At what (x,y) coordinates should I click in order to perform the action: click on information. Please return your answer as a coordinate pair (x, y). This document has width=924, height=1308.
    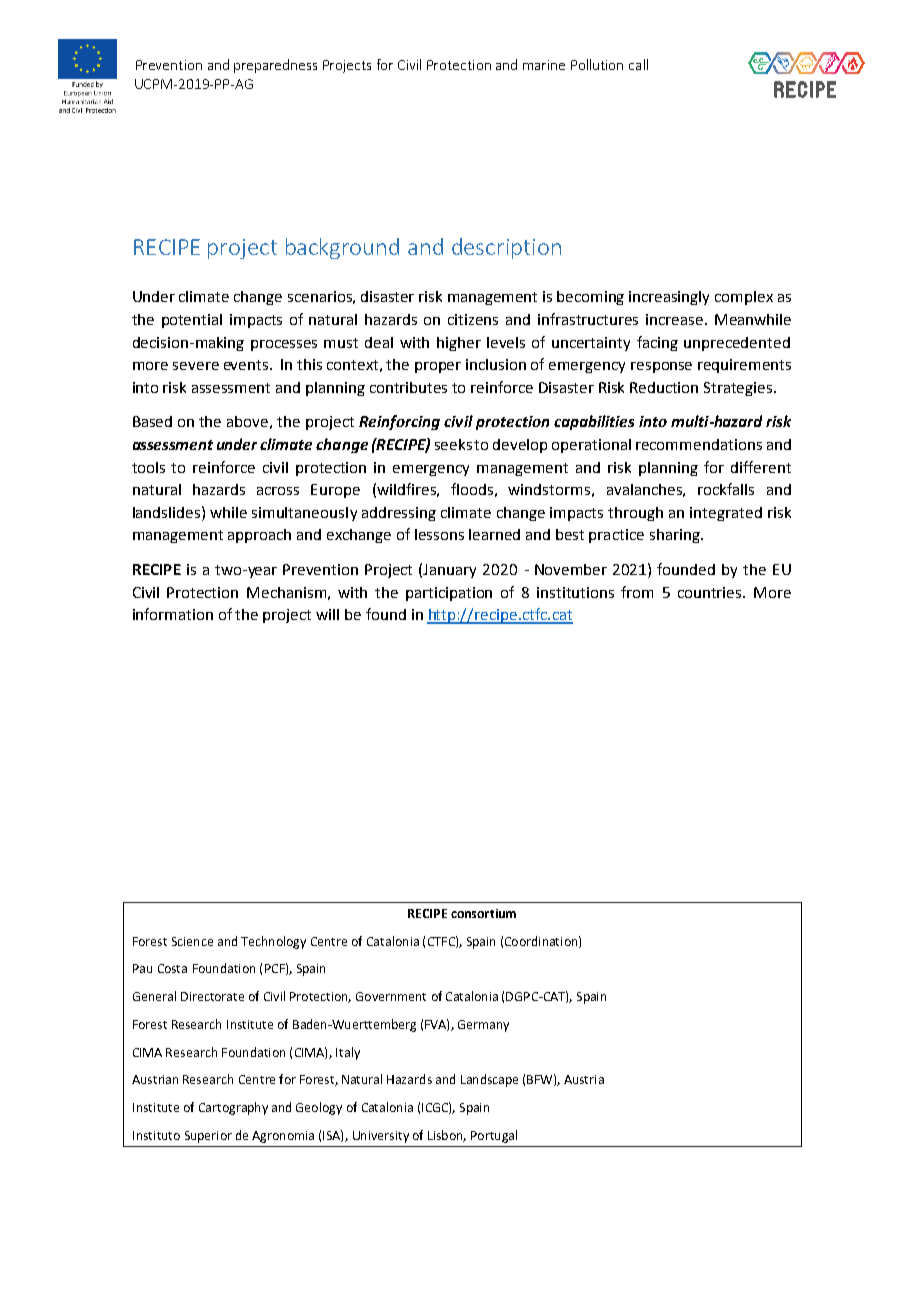
    Looking at the image, I should click on (173, 614).
